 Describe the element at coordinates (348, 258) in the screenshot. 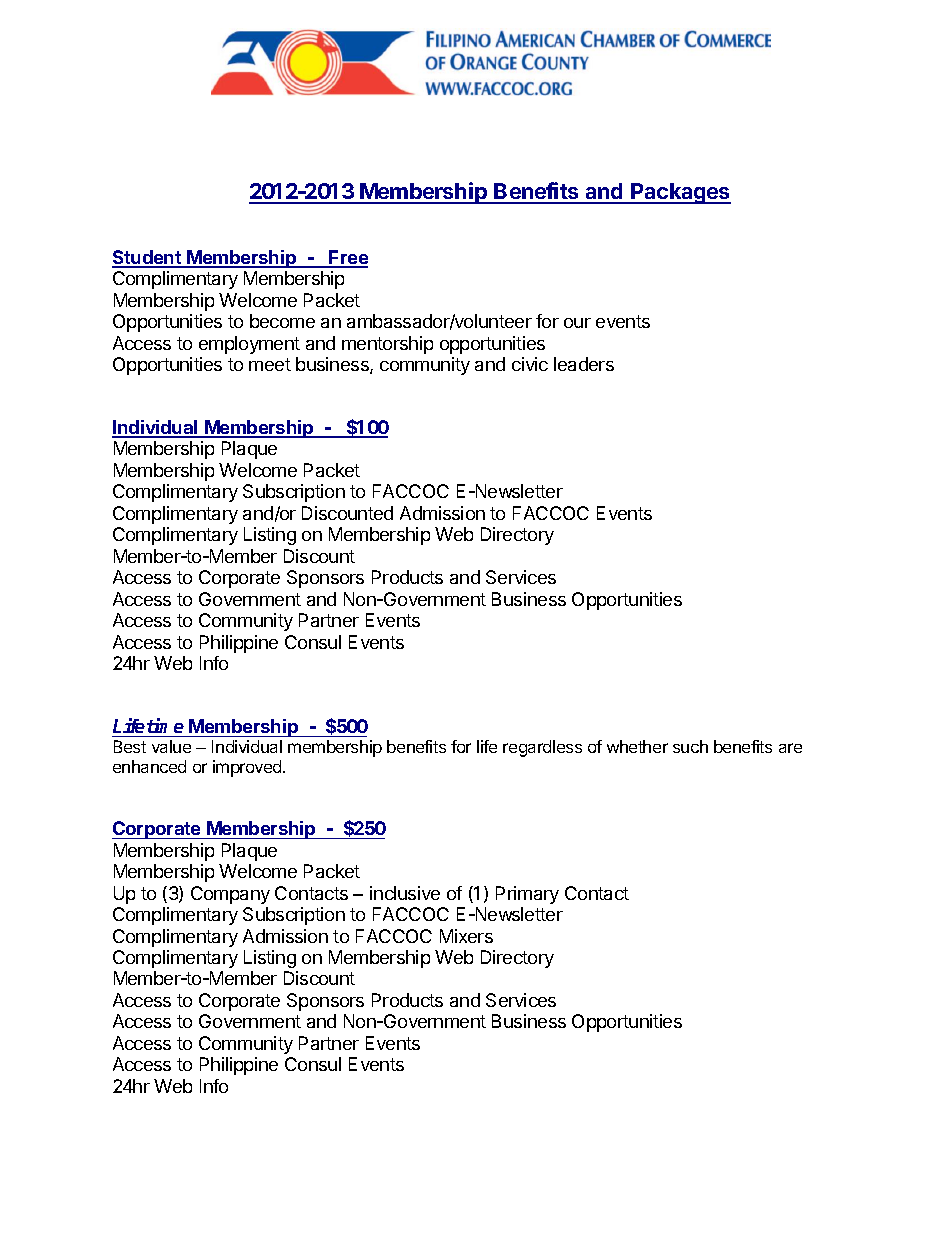

I see `Free` at that location.
